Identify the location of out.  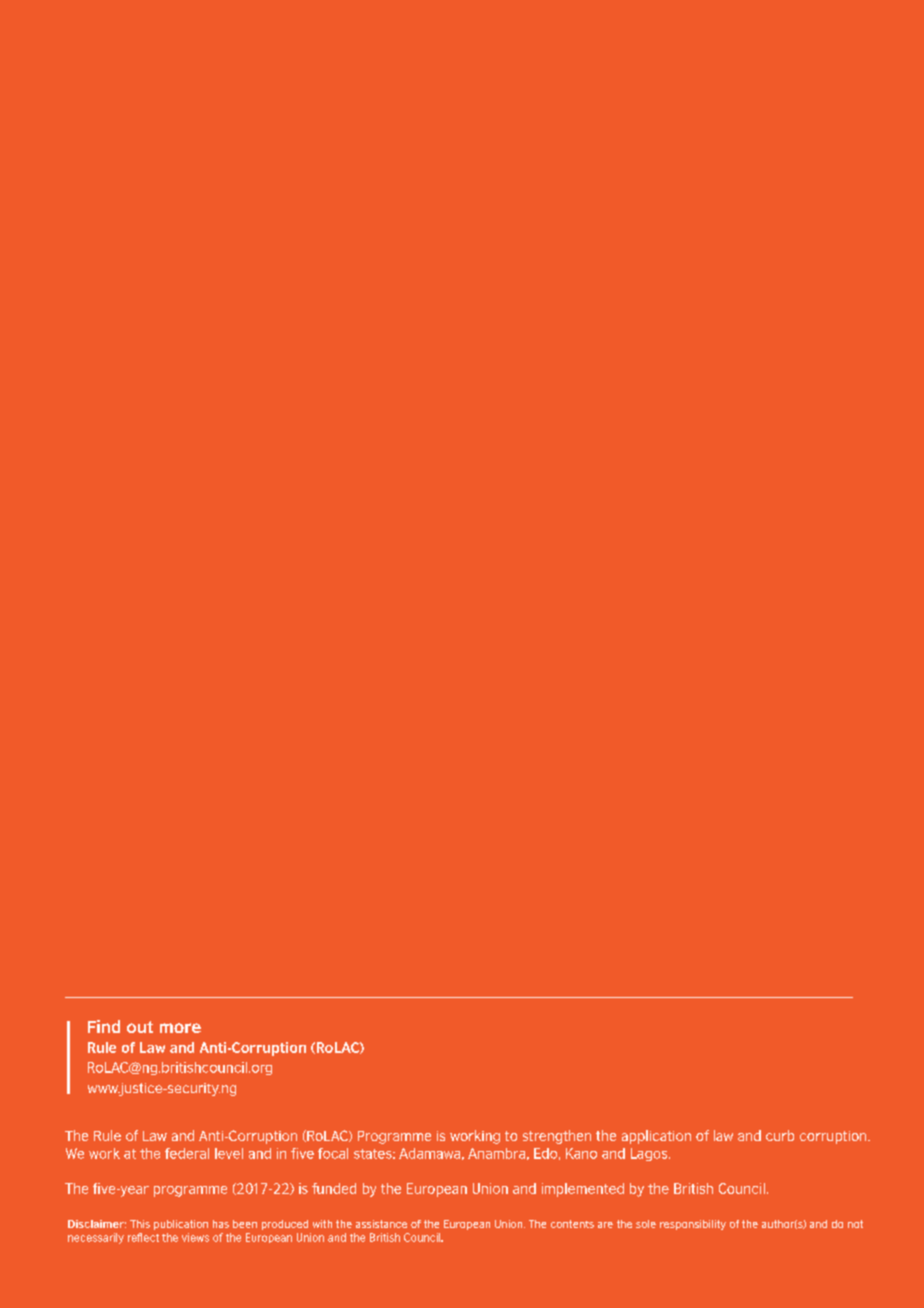
(140, 1027).
